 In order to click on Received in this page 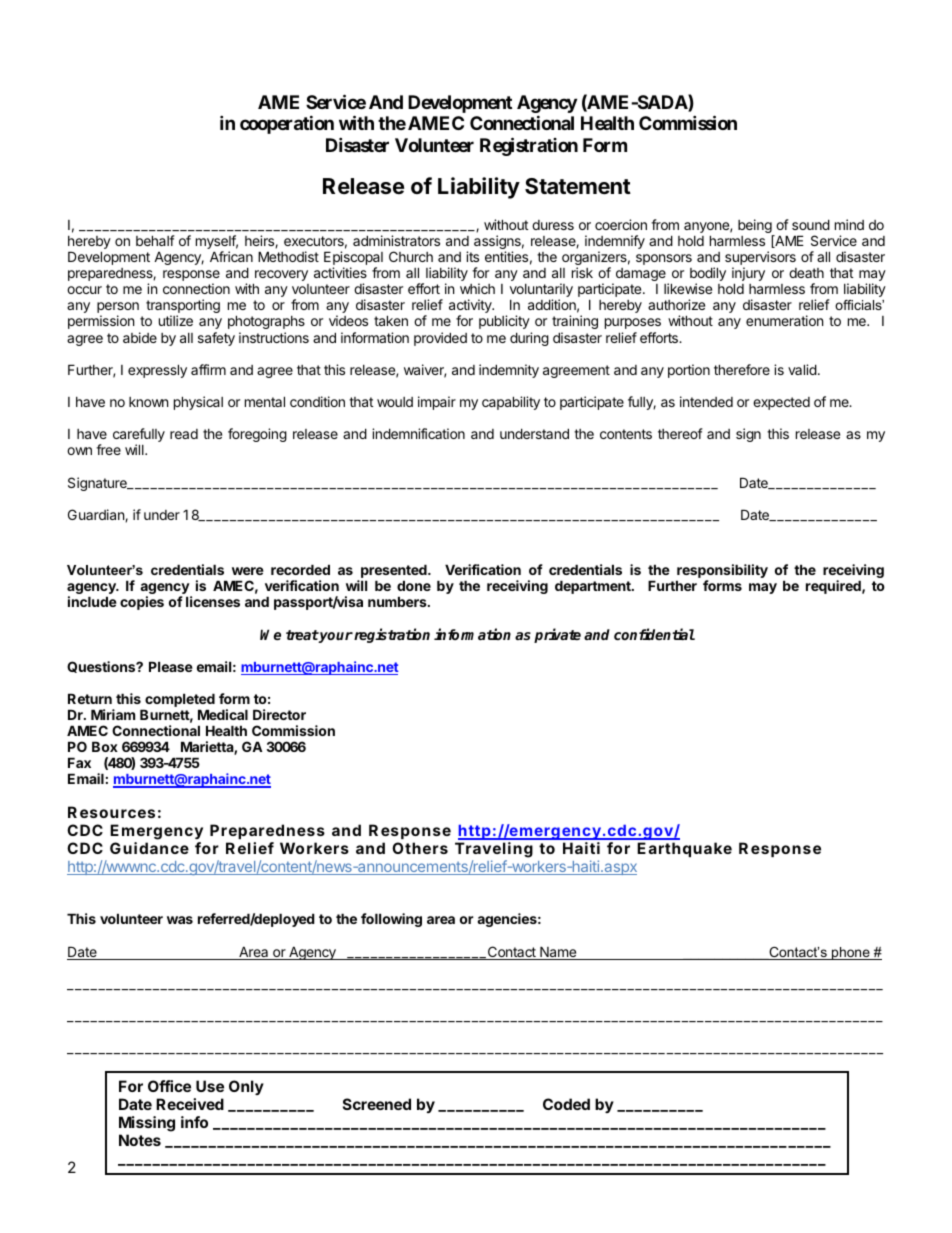, I will do `click(190, 1104)`.
